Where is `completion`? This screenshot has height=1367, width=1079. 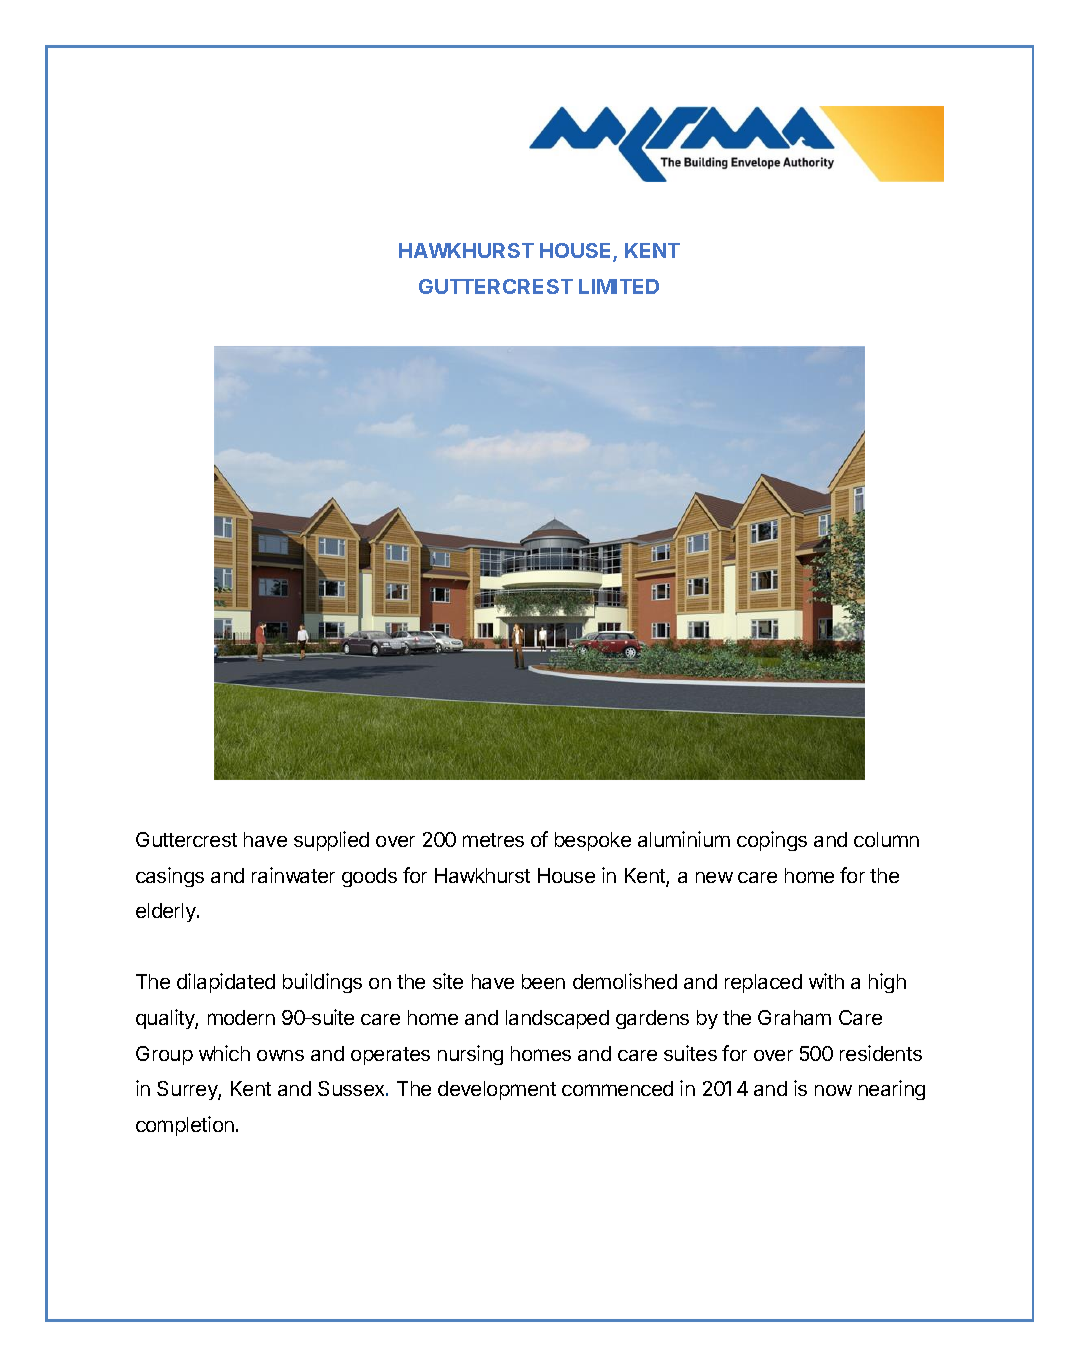 completion is located at coordinates (185, 1126).
